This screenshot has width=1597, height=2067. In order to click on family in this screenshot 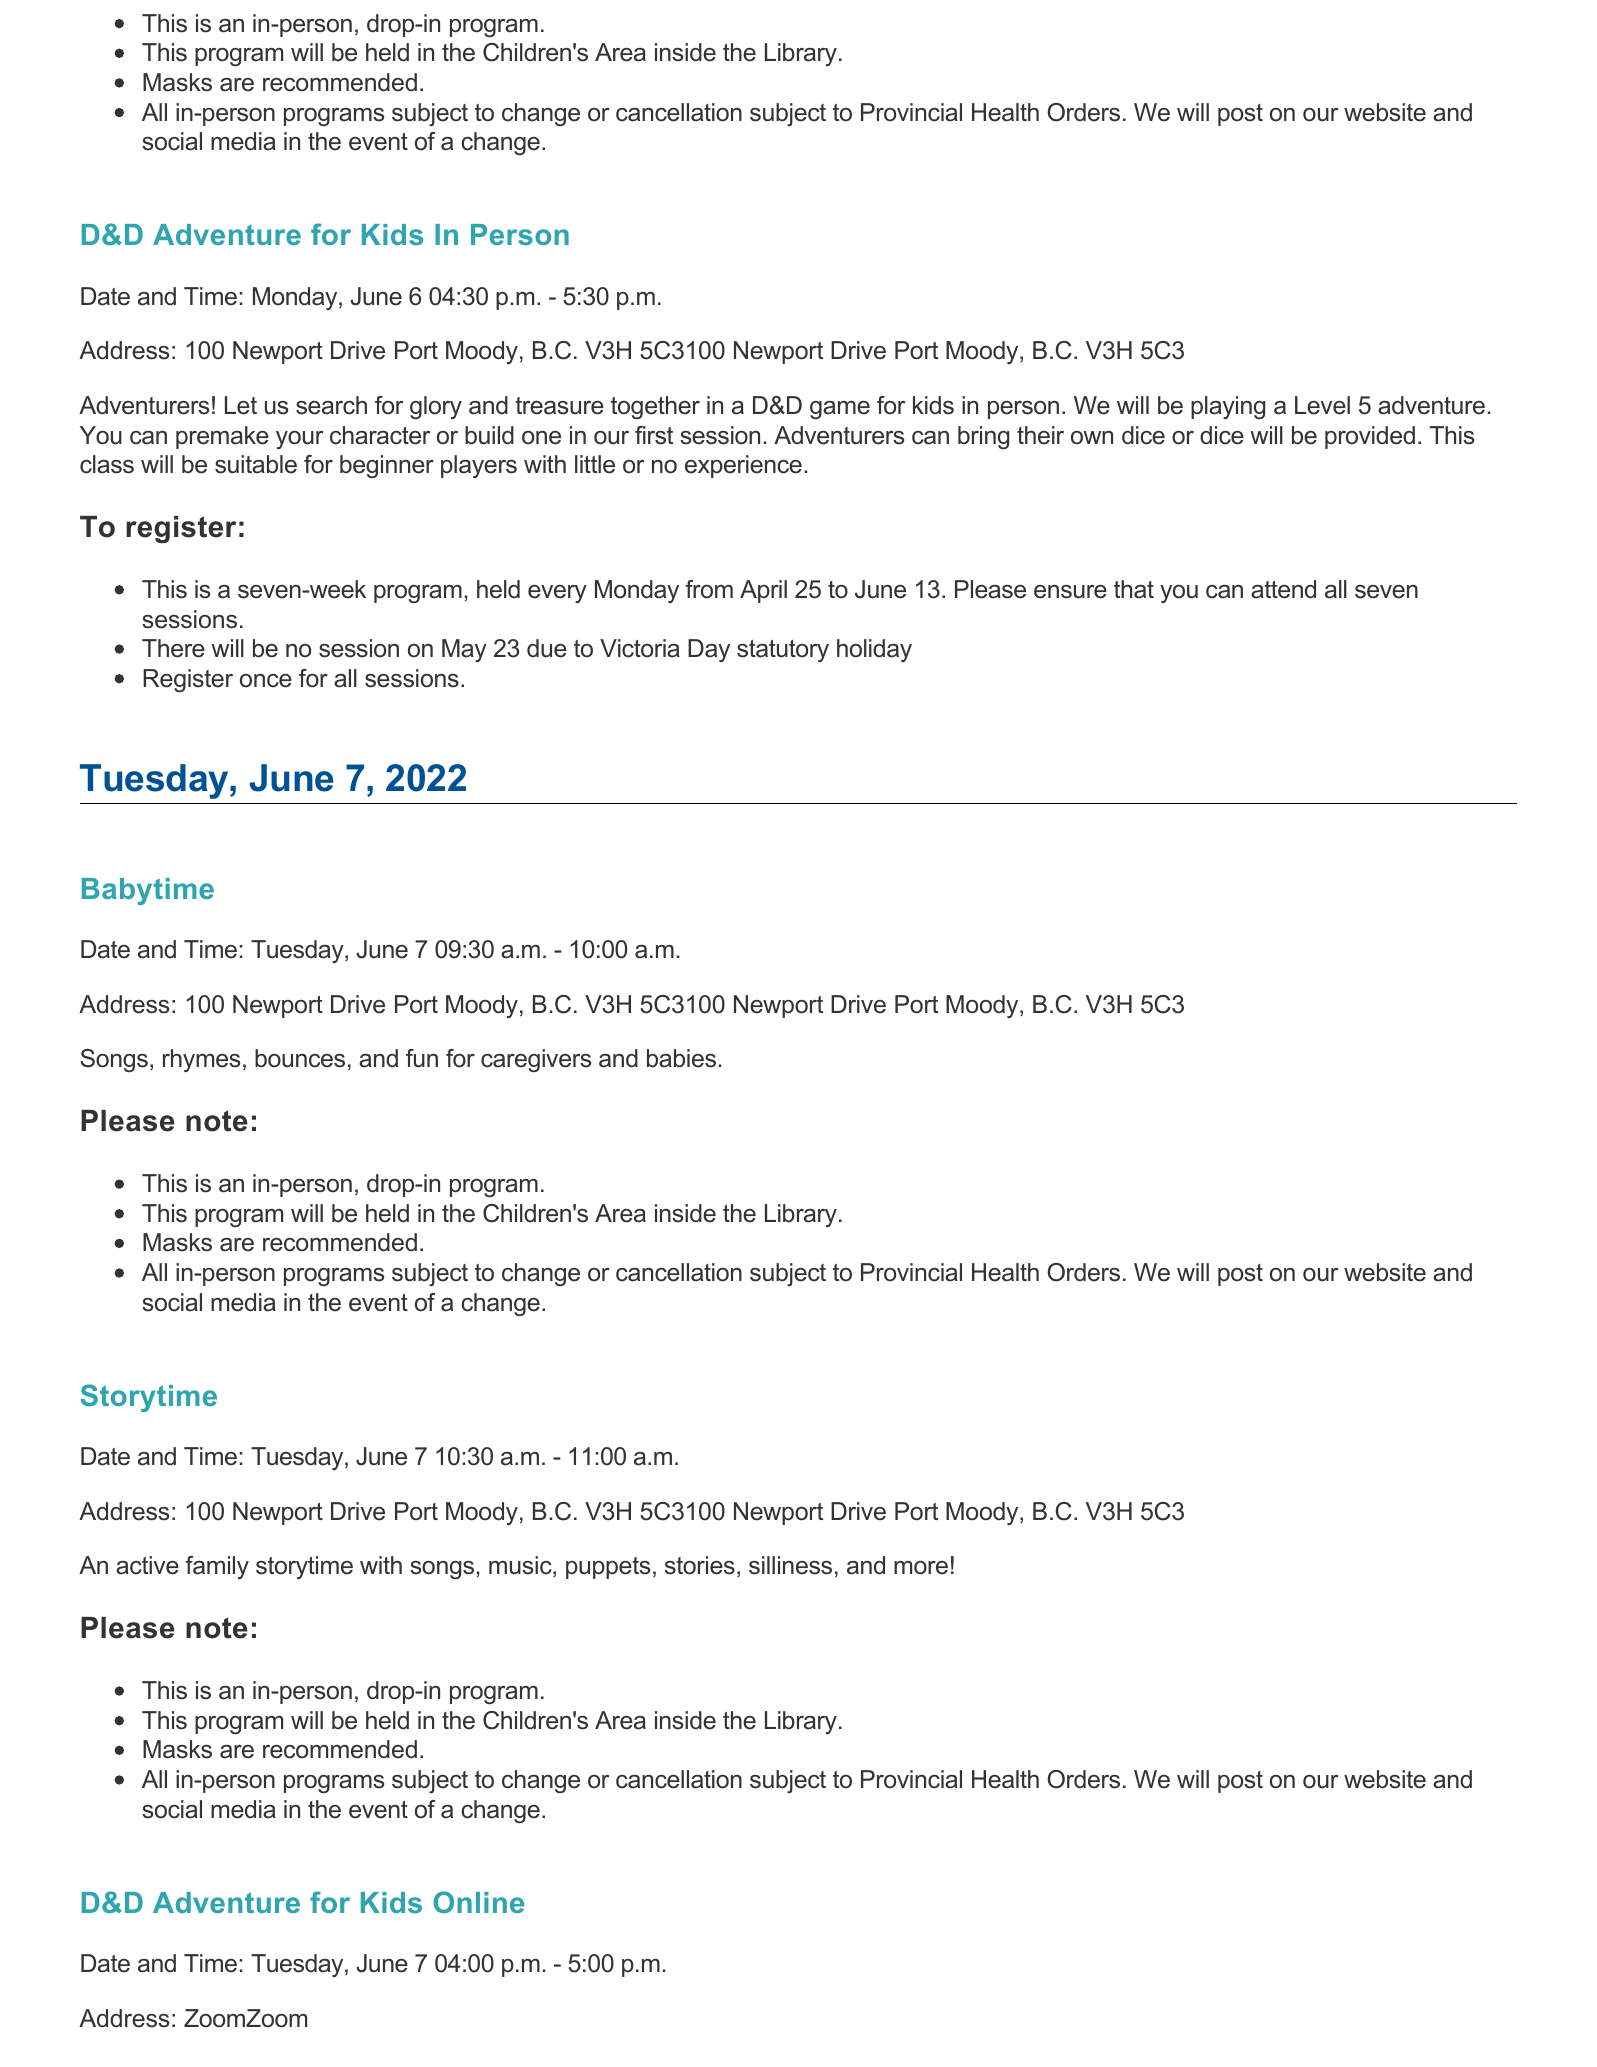, I will do `click(217, 1567)`.
